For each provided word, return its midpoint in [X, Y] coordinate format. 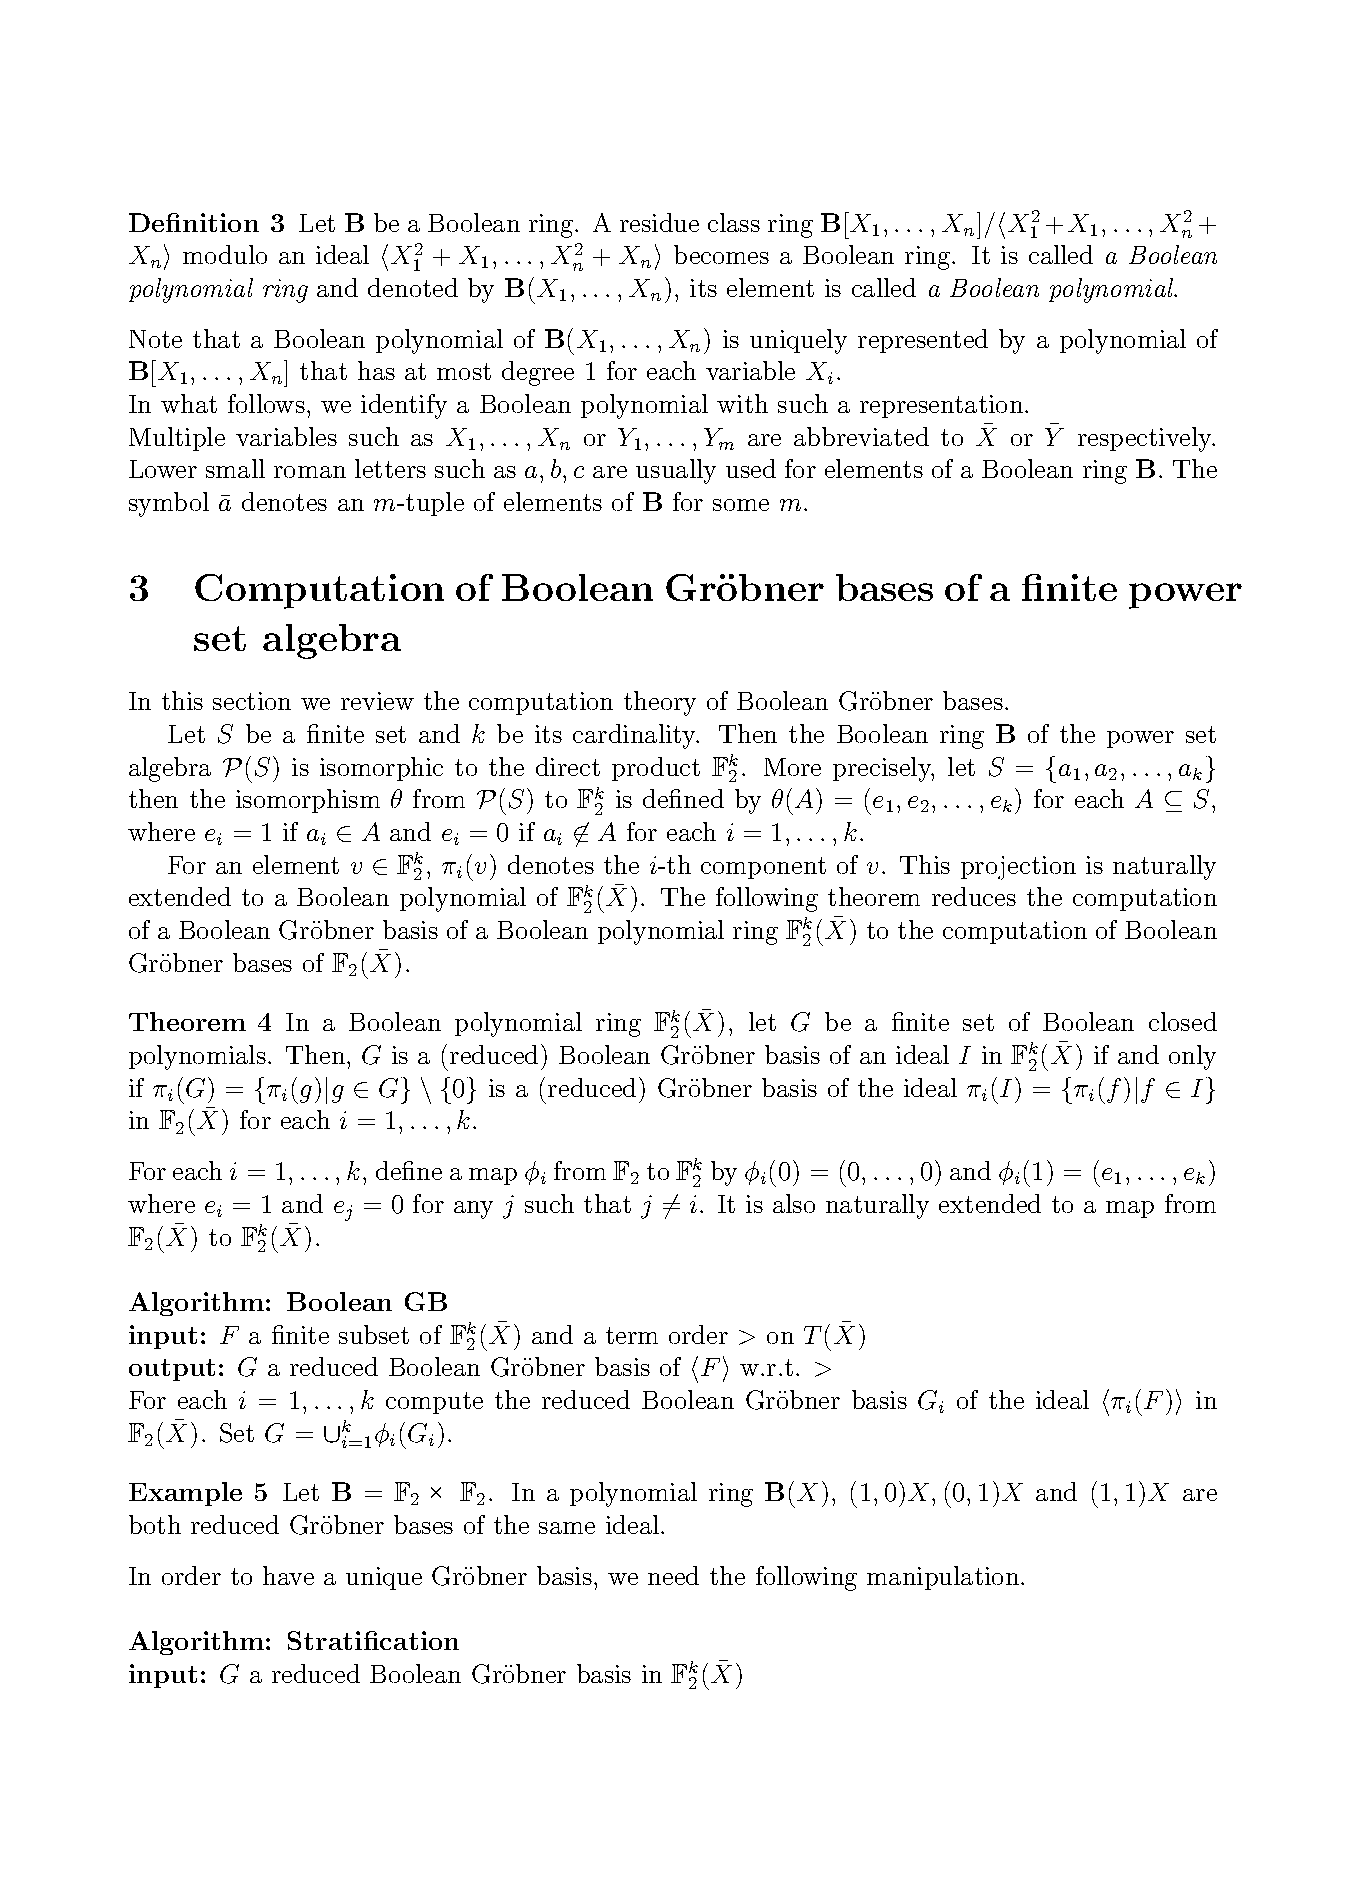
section [252, 701]
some [741, 505]
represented [923, 341]
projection [1018, 868]
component [763, 868]
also [794, 1203]
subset [374, 1334]
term [632, 1335]
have [288, 1575]
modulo [225, 254]
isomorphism [308, 801]
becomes [721, 254]
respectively [1146, 439]
